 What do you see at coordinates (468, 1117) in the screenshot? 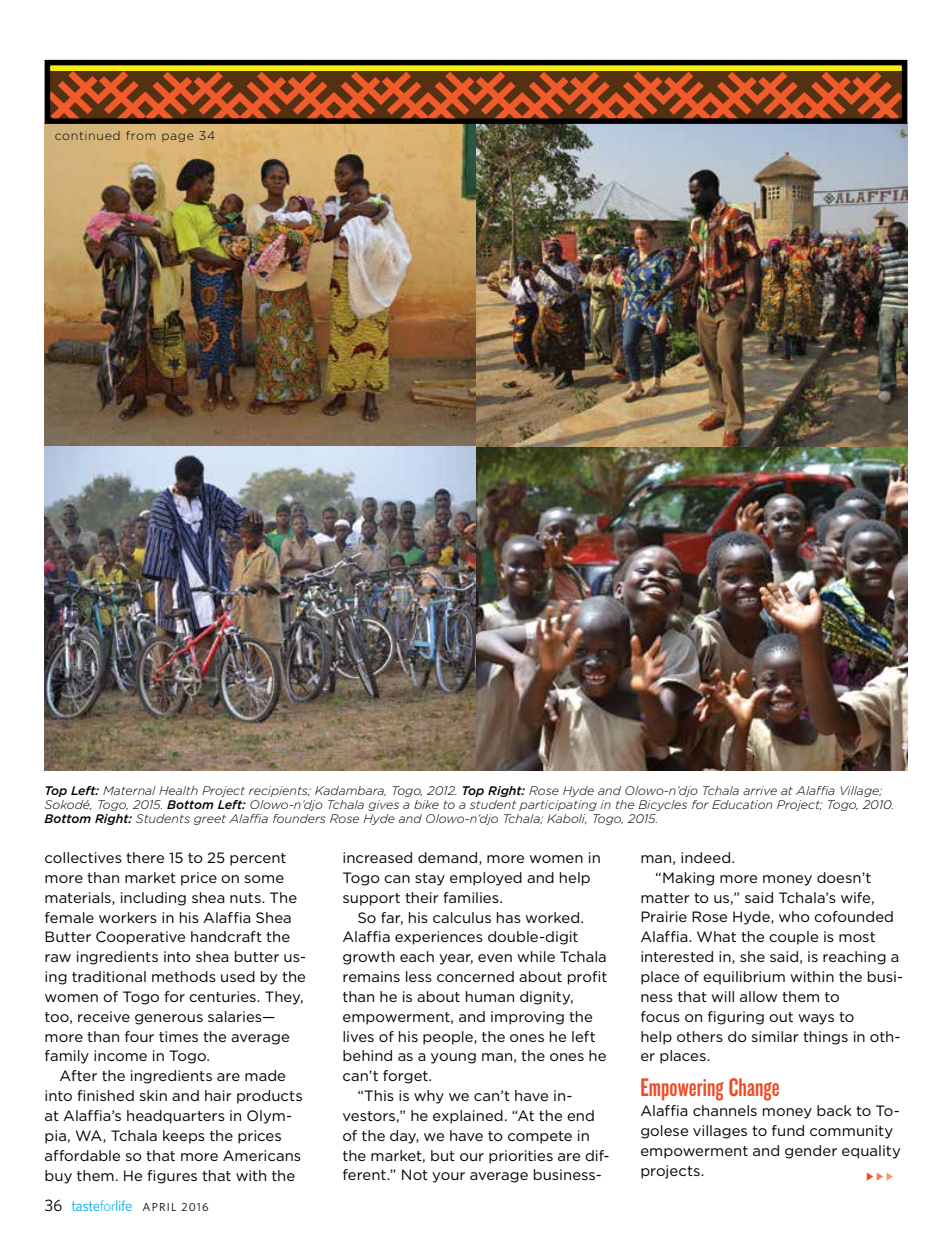
I see `explained` at bounding box center [468, 1117].
